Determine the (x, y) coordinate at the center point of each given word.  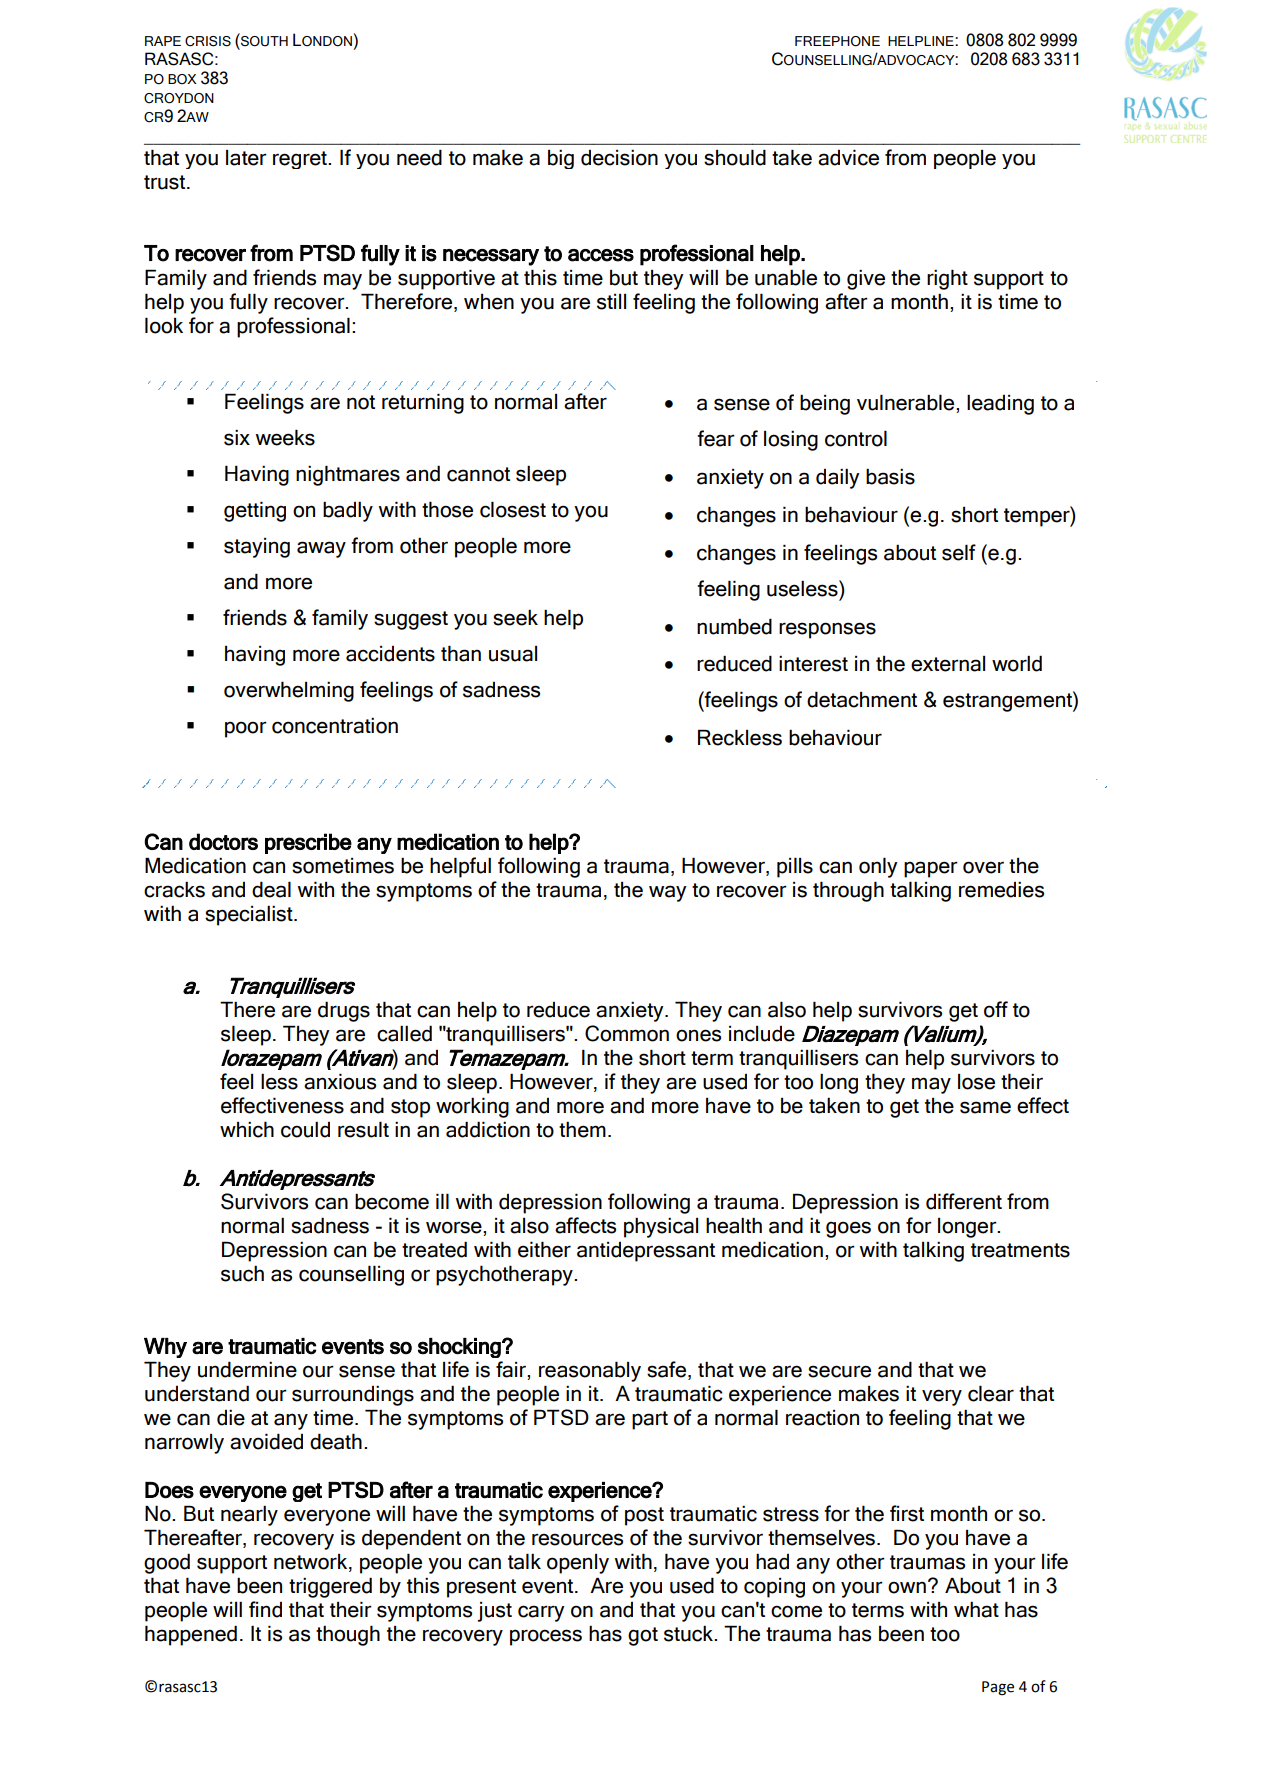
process (546, 1637)
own (907, 1587)
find (265, 1609)
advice (848, 157)
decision (619, 157)
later (246, 158)
